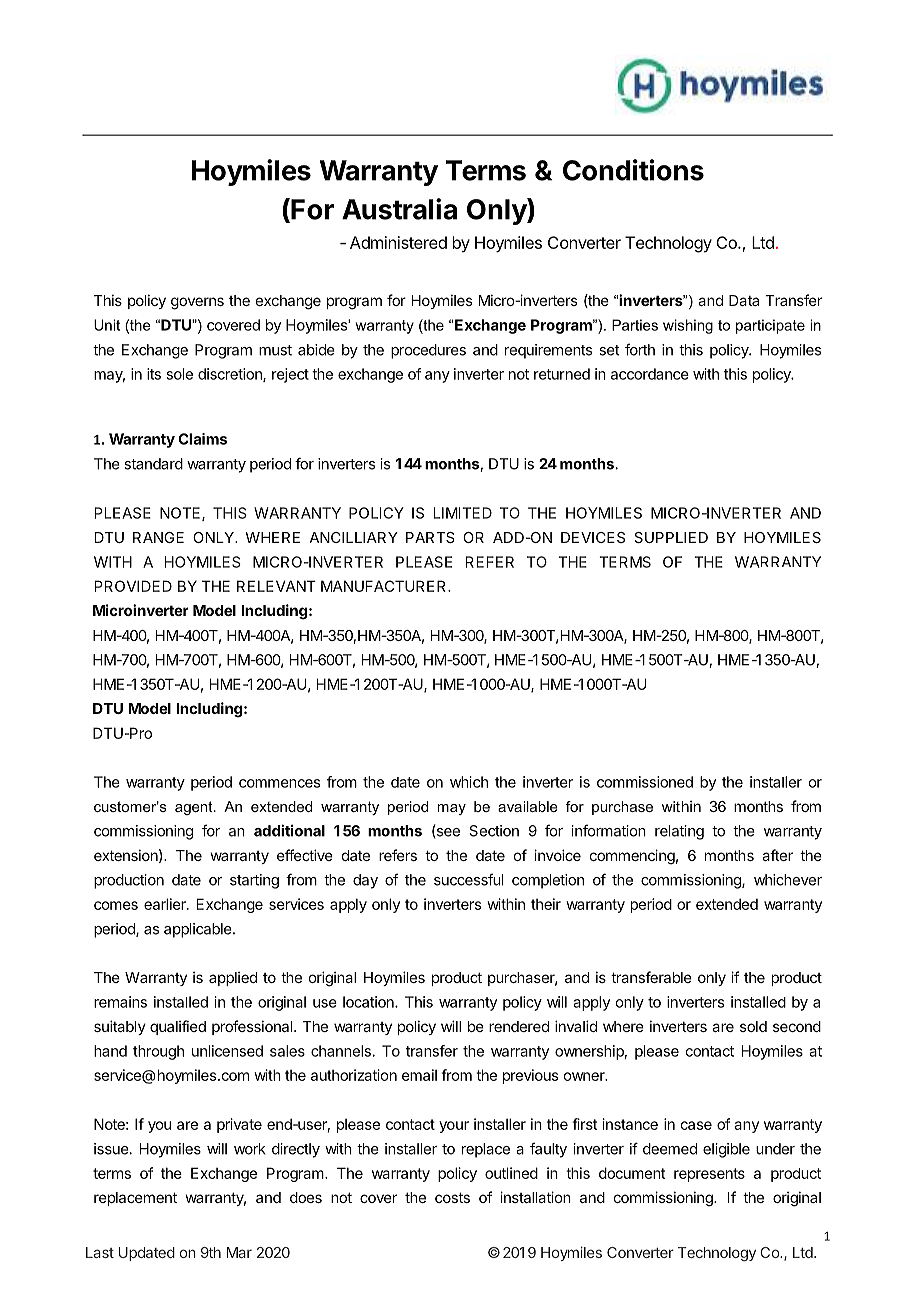  What do you see at coordinates (239, 1252) in the document?
I see `Mar` at bounding box center [239, 1252].
